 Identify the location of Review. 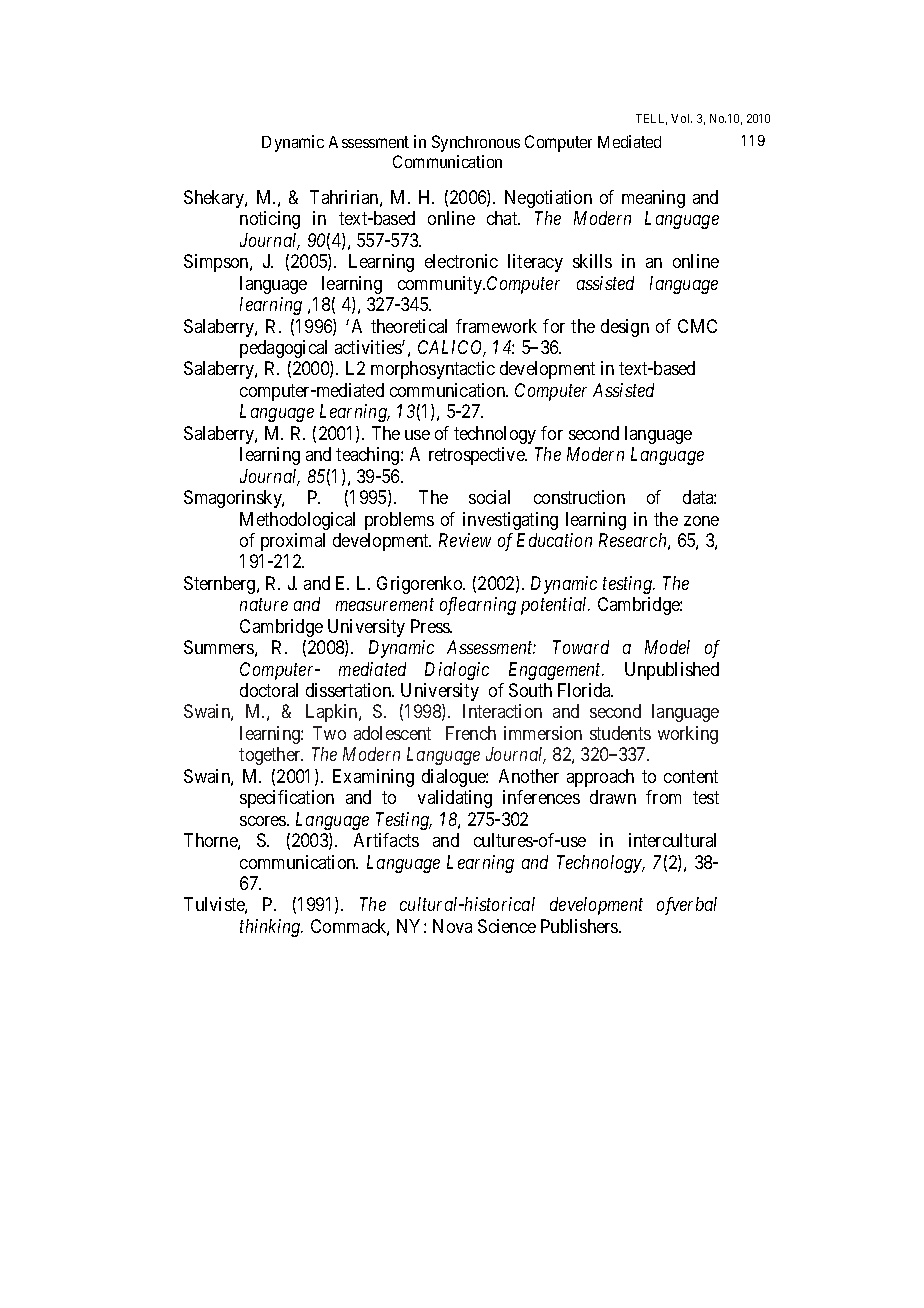
(465, 540).
